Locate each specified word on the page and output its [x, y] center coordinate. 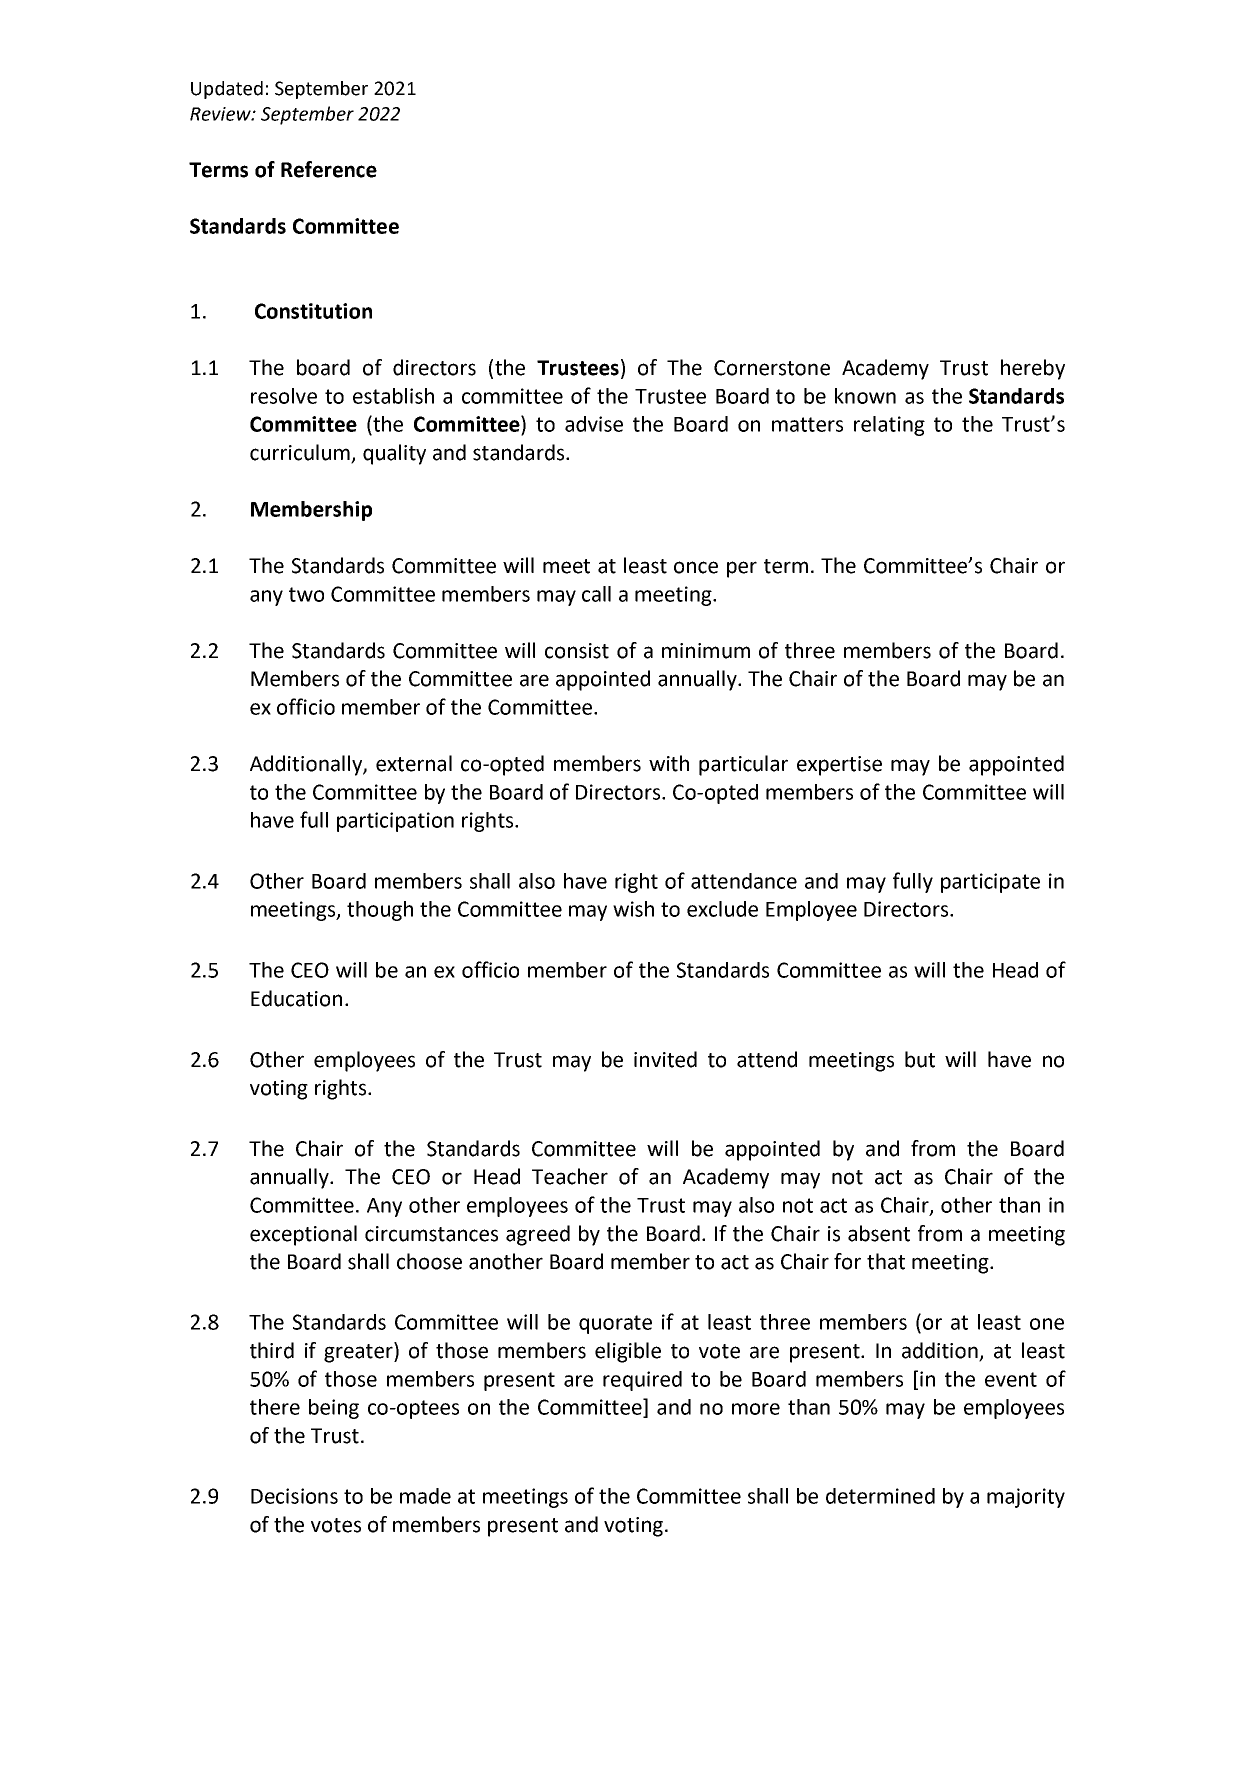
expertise [839, 766]
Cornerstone [772, 368]
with [669, 763]
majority [1026, 1498]
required [642, 1381]
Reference [329, 169]
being [334, 1409]
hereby [1033, 369]
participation [395, 822]
